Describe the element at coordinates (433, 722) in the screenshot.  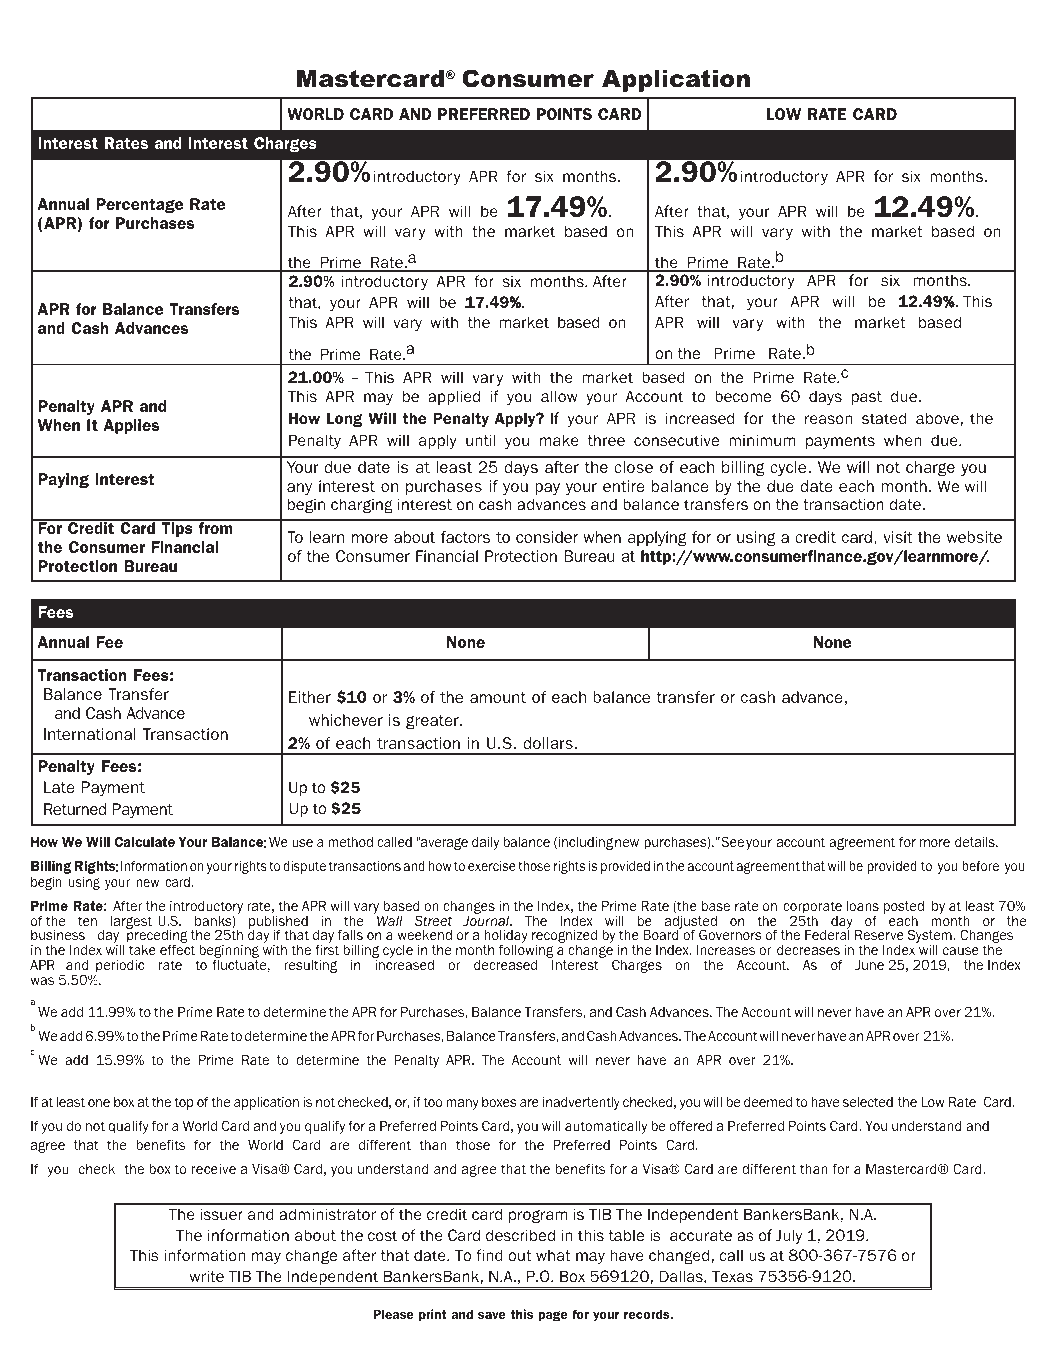
I see `greater` at that location.
